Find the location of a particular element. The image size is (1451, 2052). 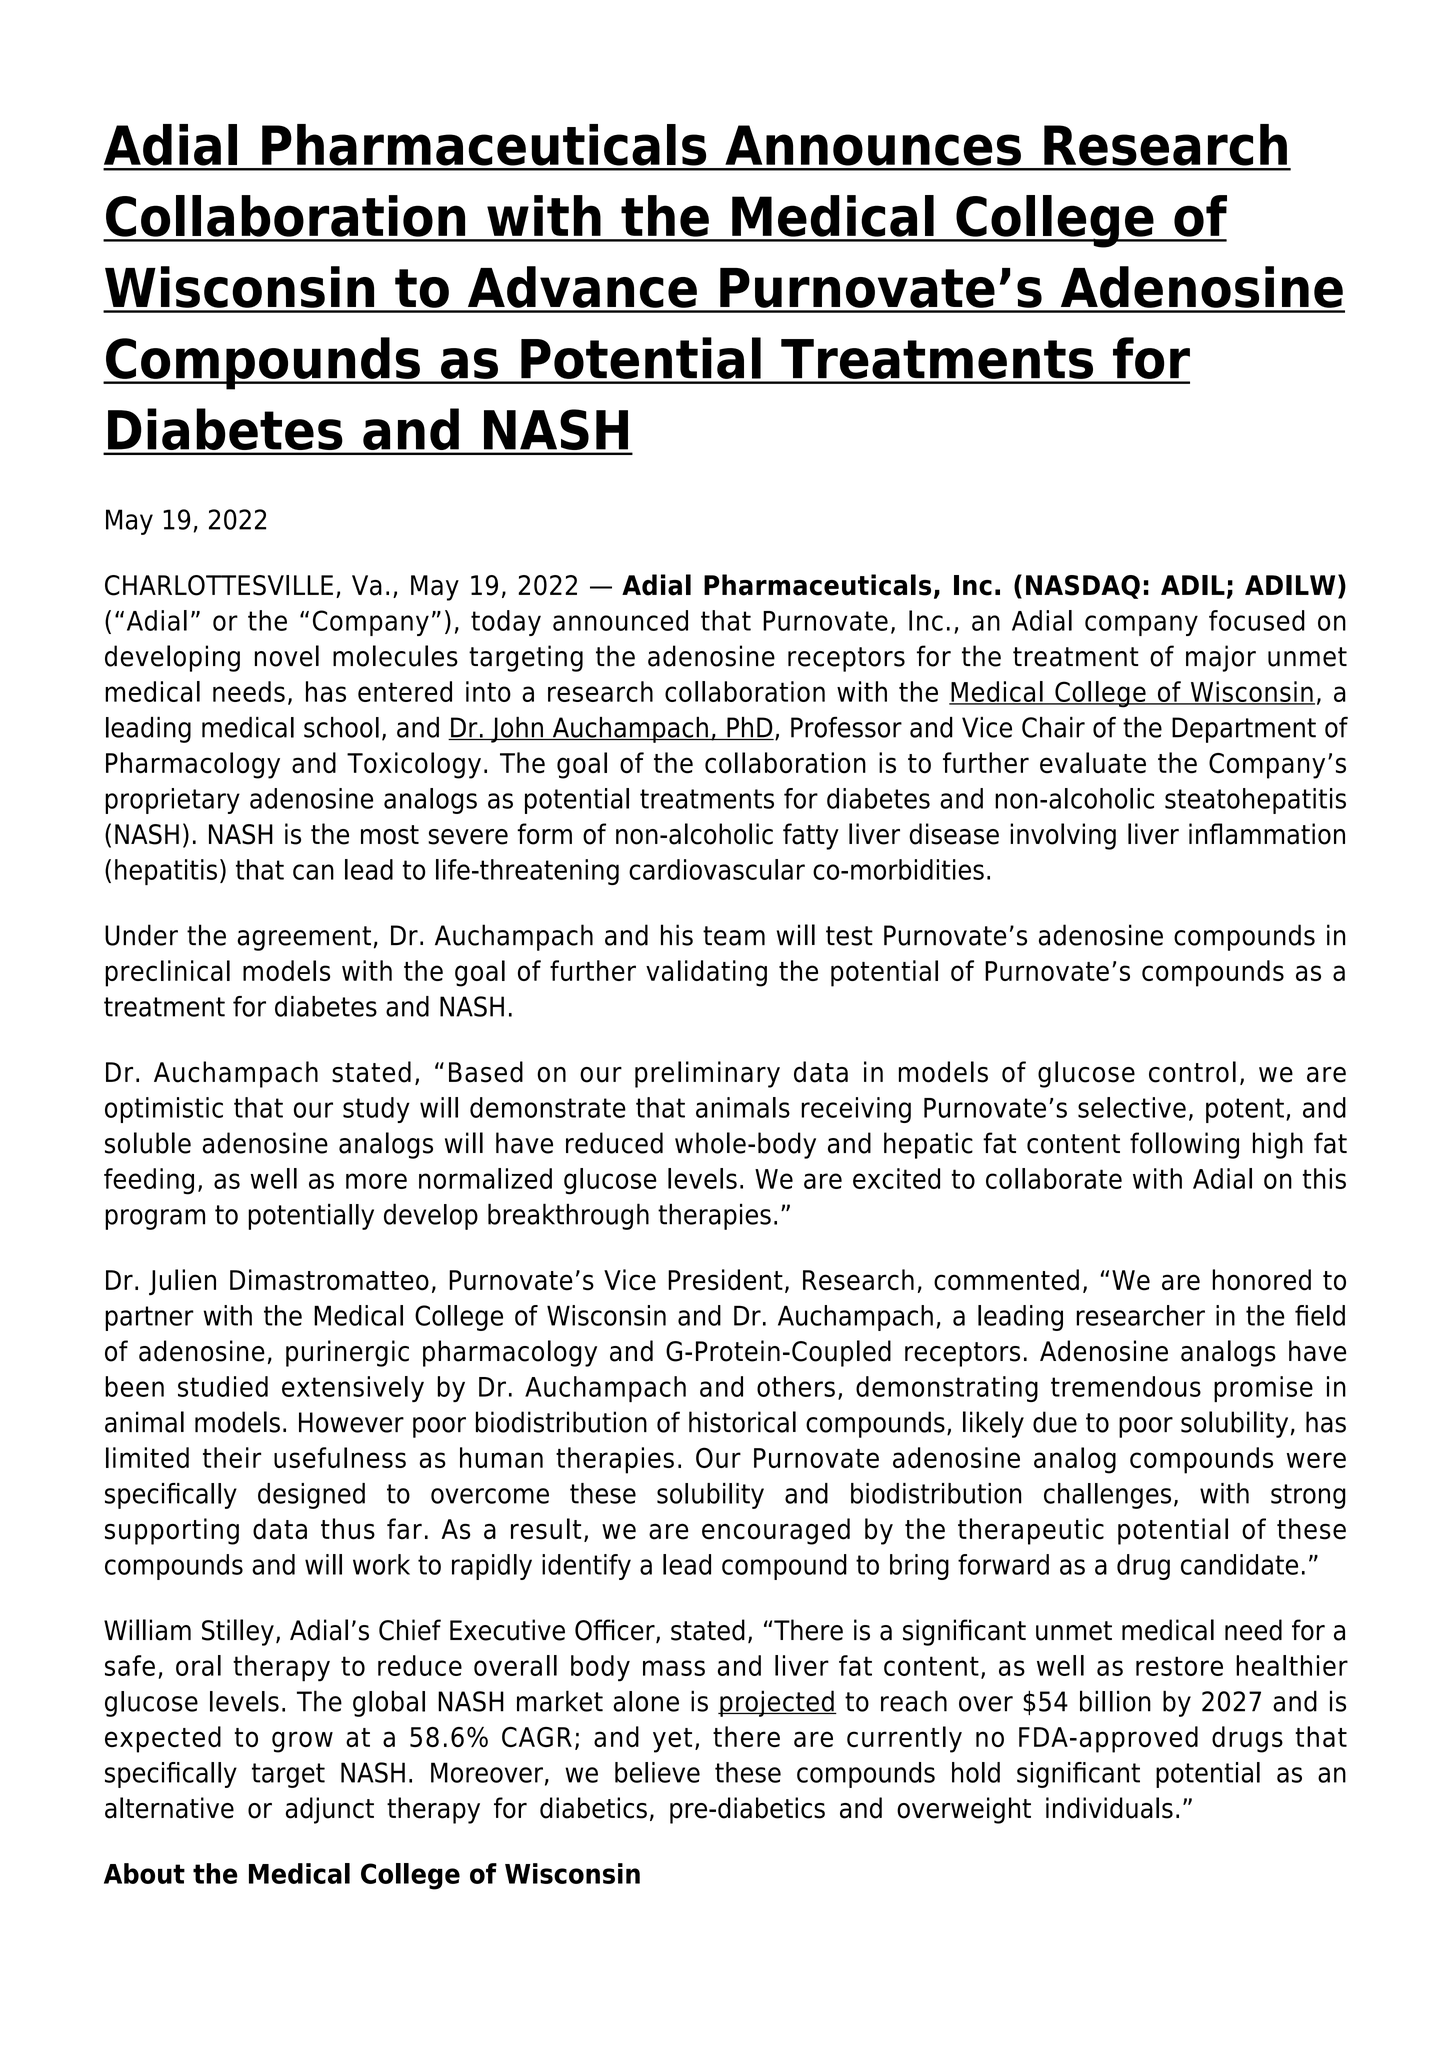

novel is located at coordinates (287, 656).
